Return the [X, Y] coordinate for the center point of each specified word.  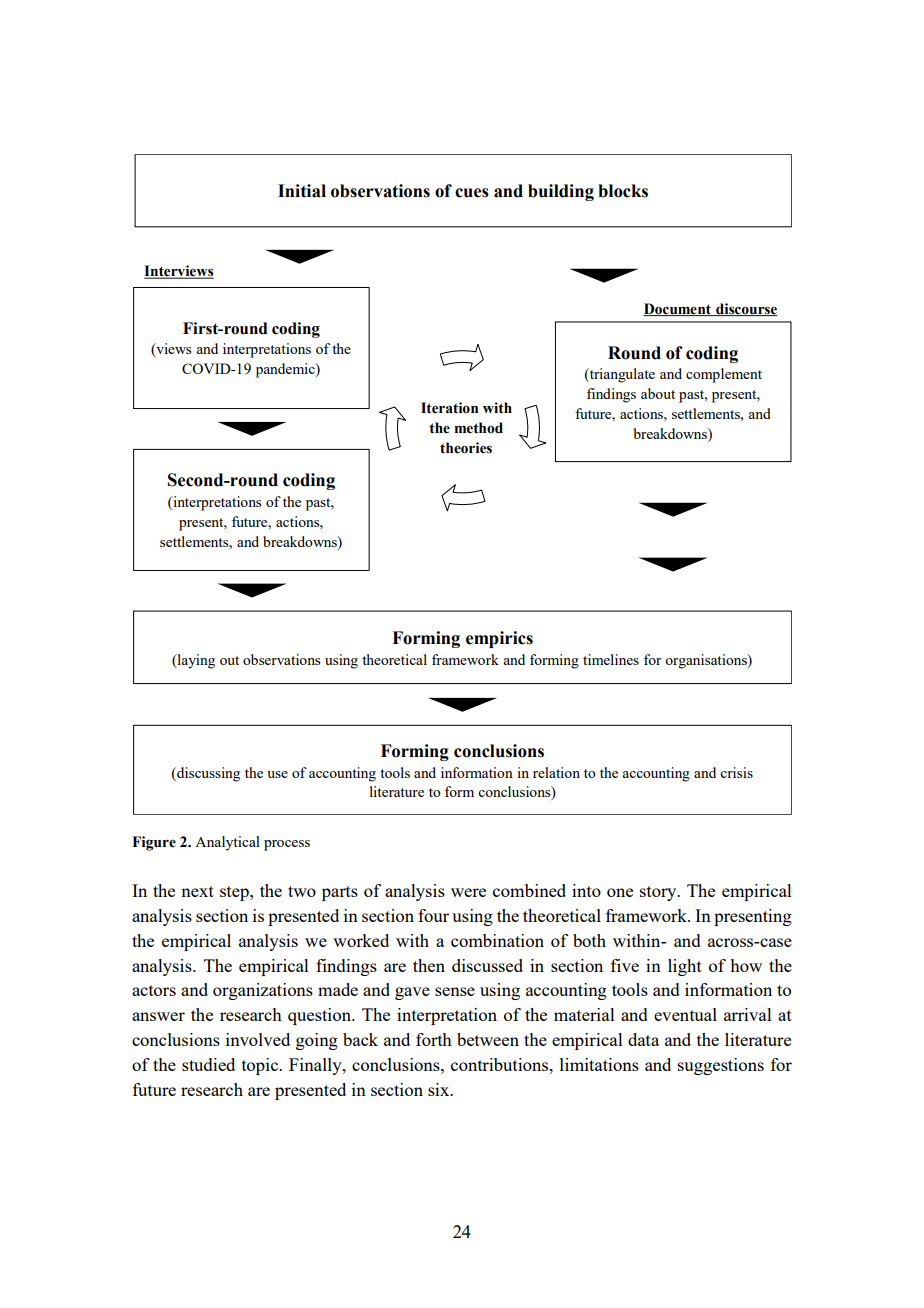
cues [472, 193]
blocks [623, 191]
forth [434, 1039]
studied [208, 1064]
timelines [611, 659]
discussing [207, 774]
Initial [302, 191]
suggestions [721, 1066]
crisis [736, 772]
